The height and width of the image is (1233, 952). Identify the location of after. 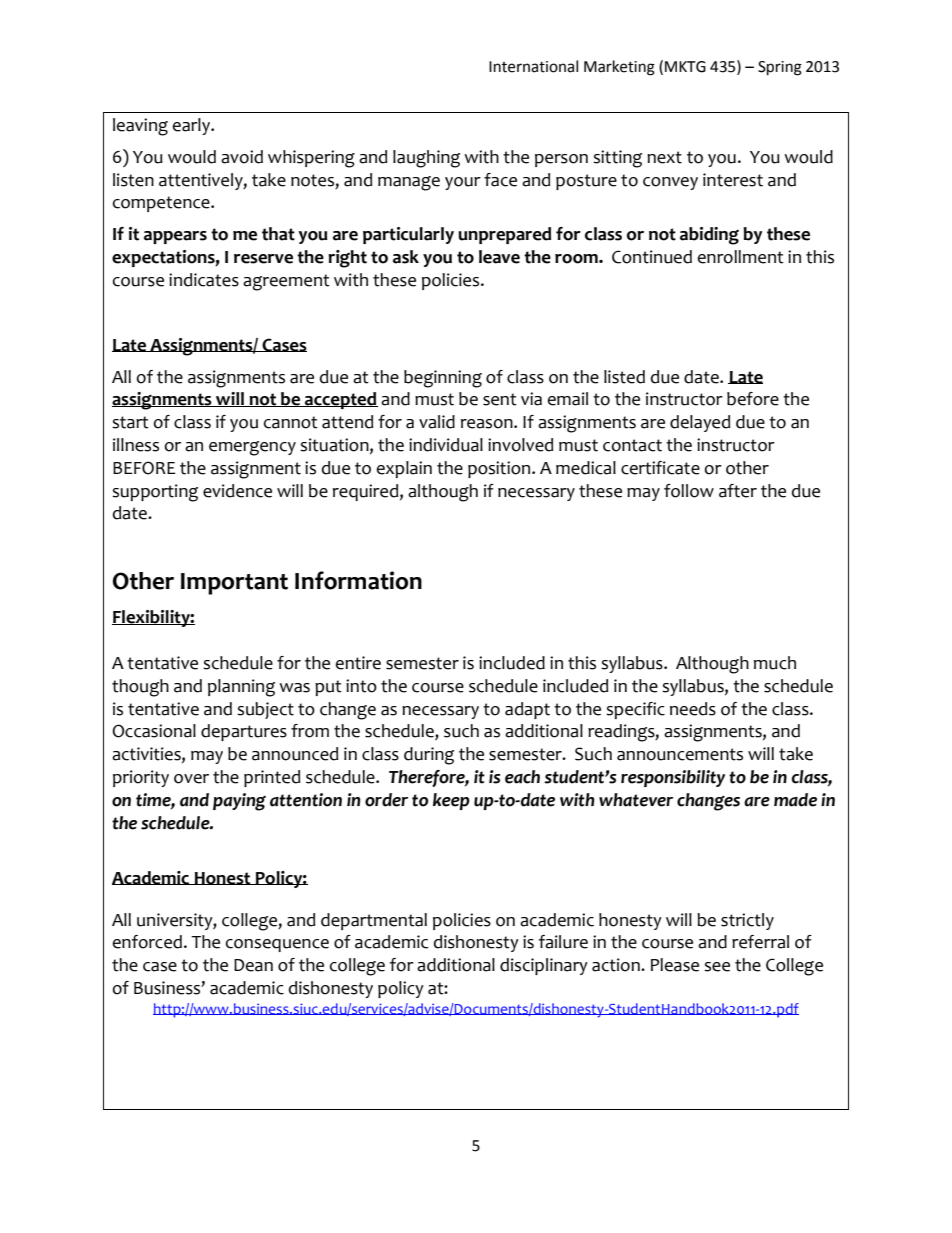
(738, 491).
